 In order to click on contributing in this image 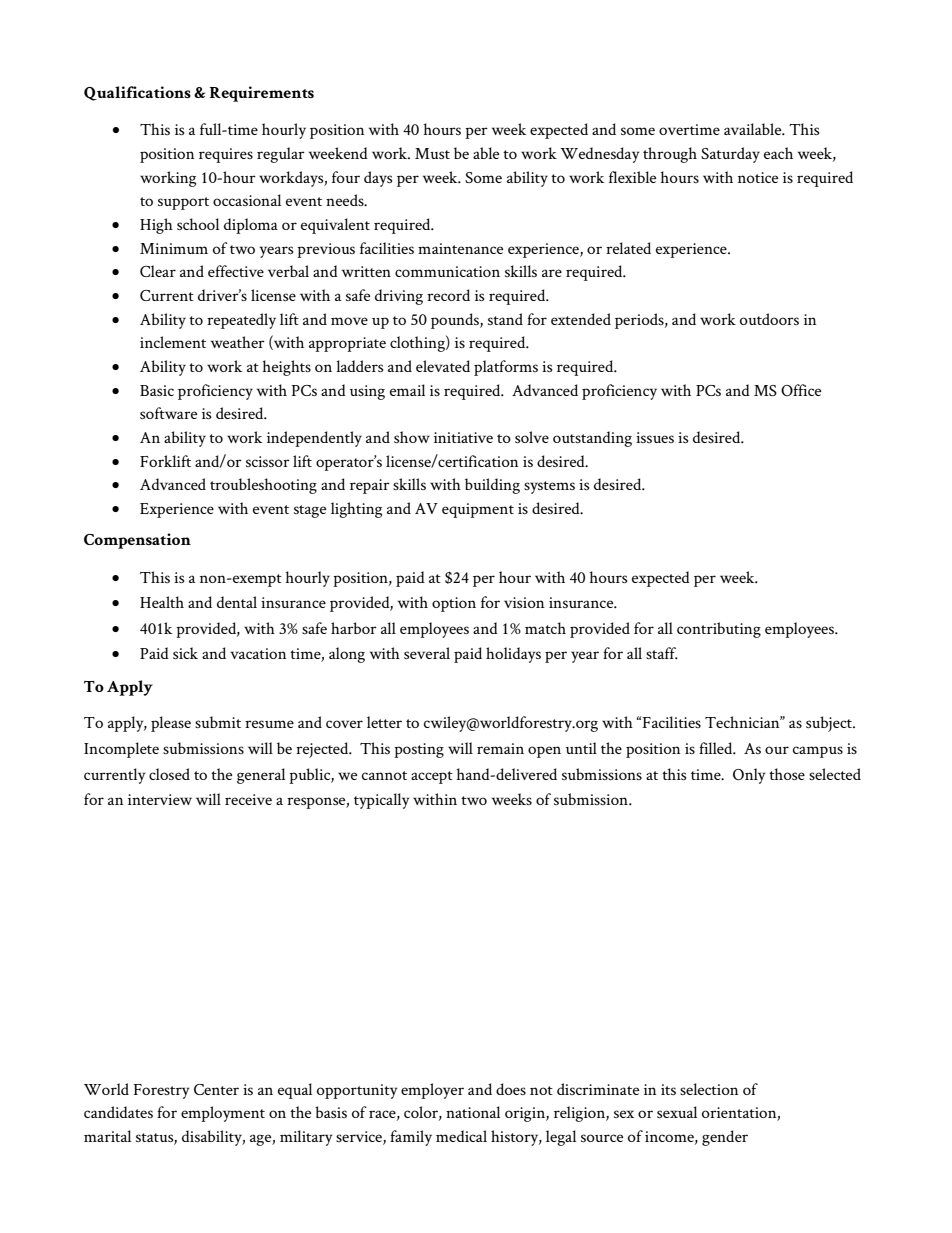, I will do `click(719, 630)`.
